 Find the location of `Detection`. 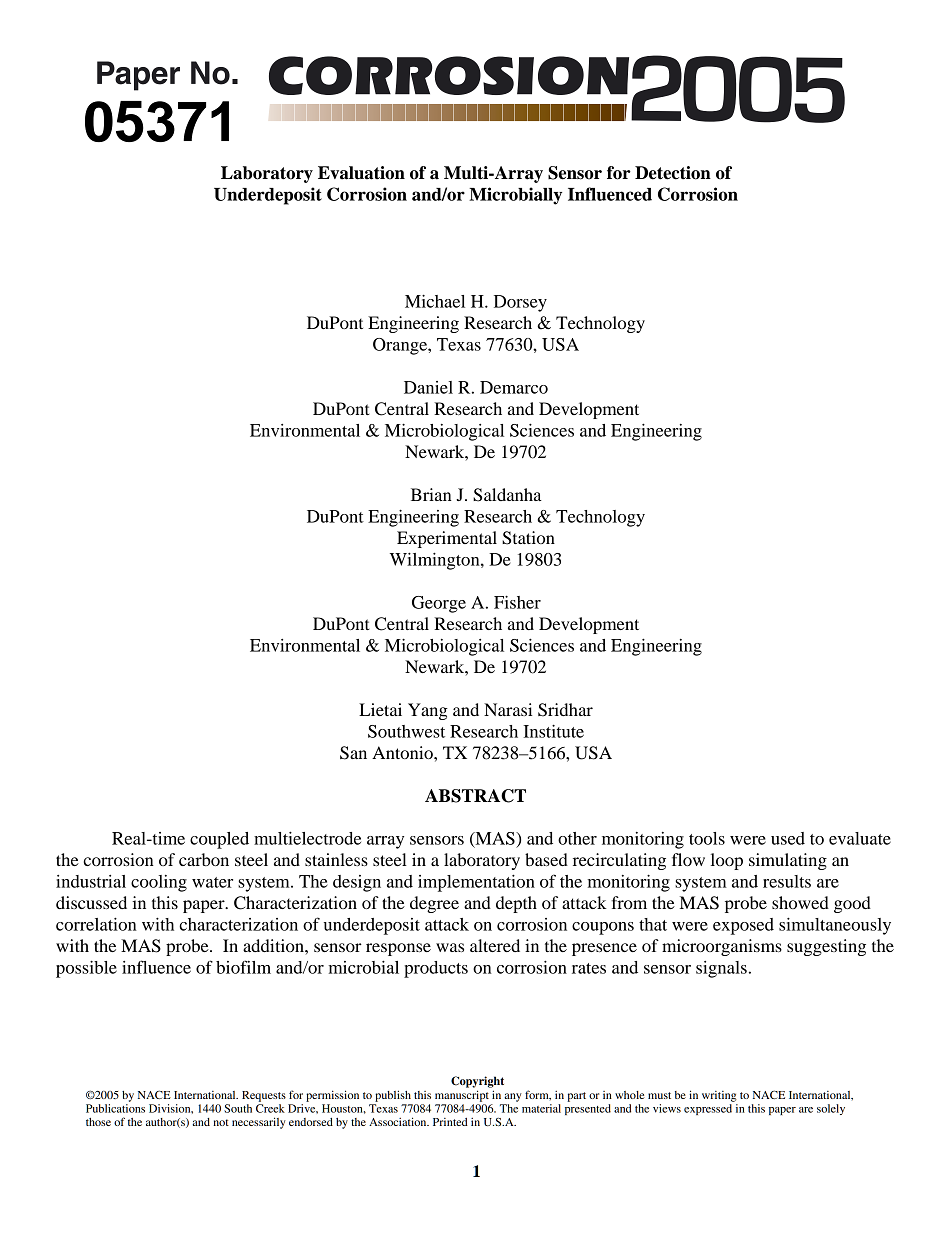

Detection is located at coordinates (673, 173).
